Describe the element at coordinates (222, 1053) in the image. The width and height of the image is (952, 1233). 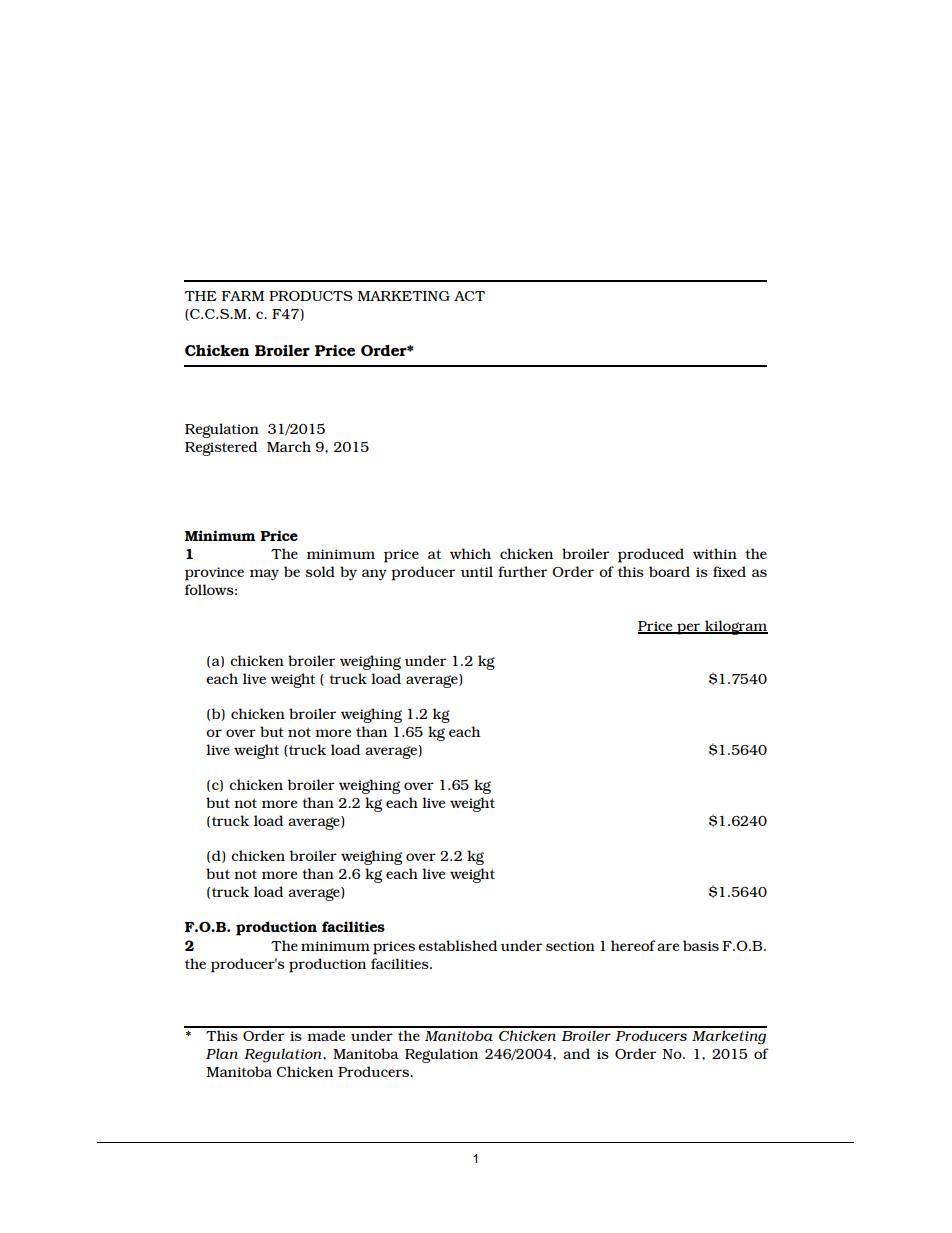
I see `Plan` at that location.
